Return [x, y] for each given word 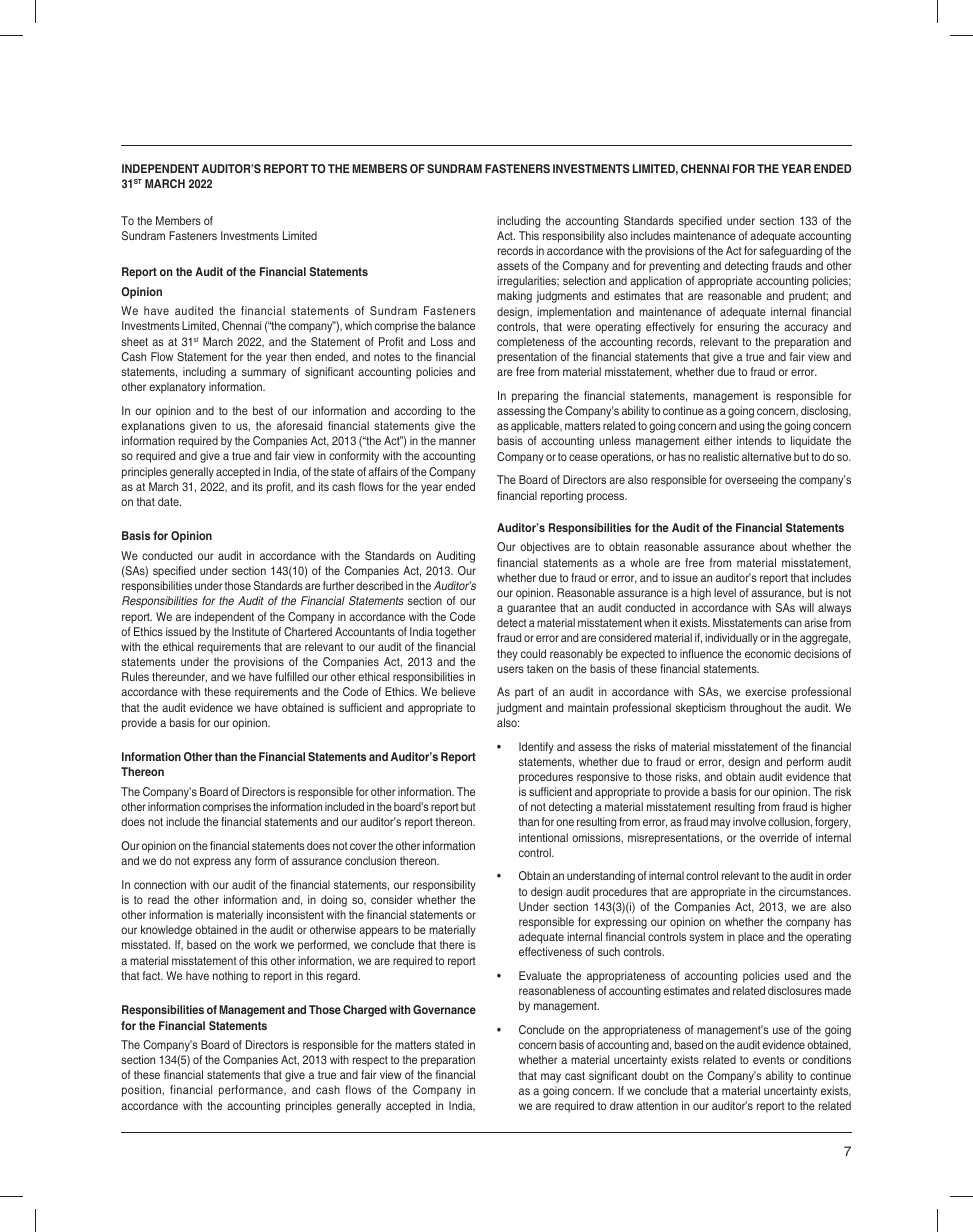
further [338, 585]
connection [160, 884]
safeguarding [790, 252]
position [142, 1091]
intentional [543, 837]
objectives [545, 548]
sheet [134, 341]
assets [513, 266]
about [773, 546]
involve [749, 821]
